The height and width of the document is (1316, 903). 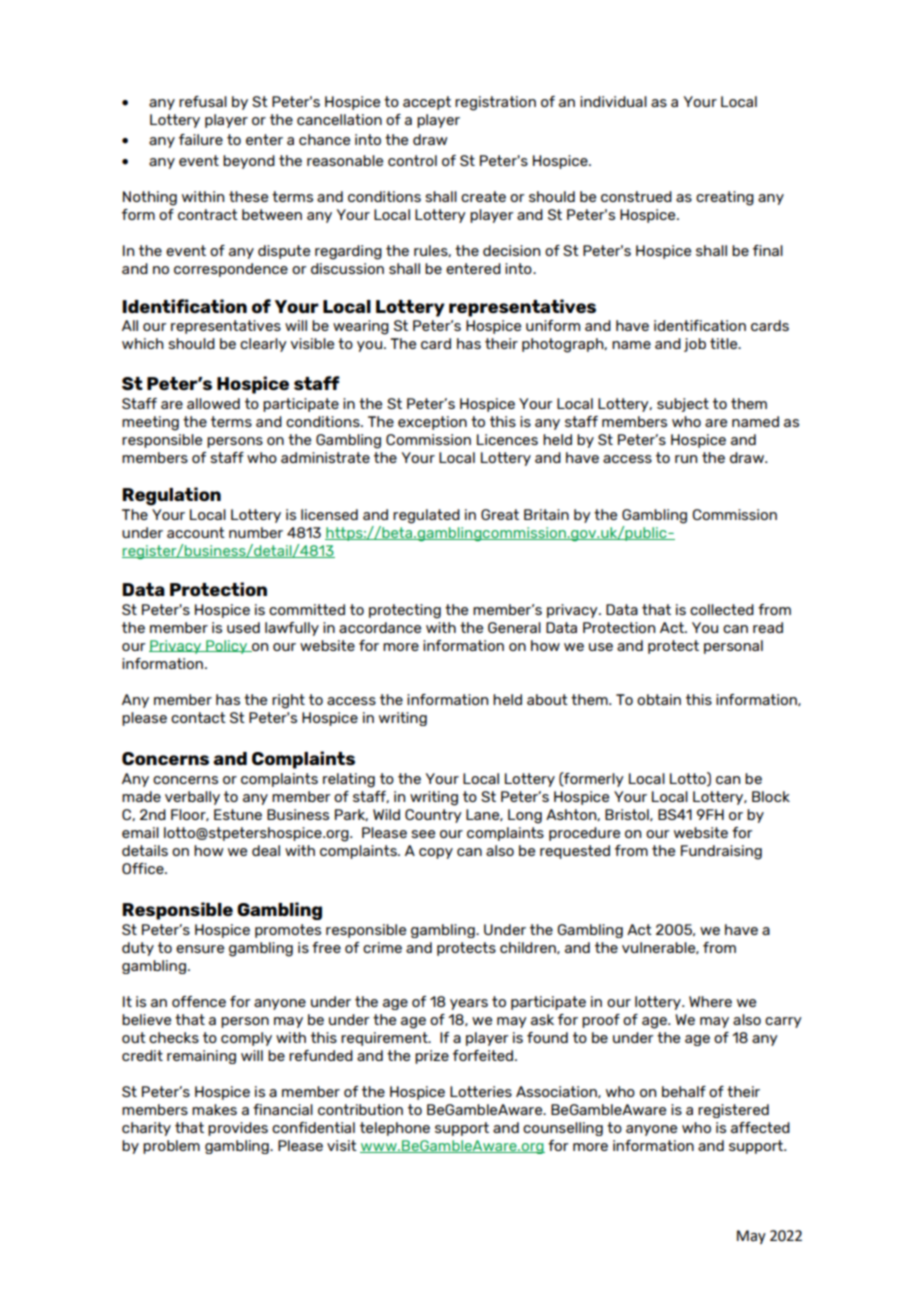 What do you see at coordinates (481, 1091) in the document?
I see `Lotteries` at bounding box center [481, 1091].
